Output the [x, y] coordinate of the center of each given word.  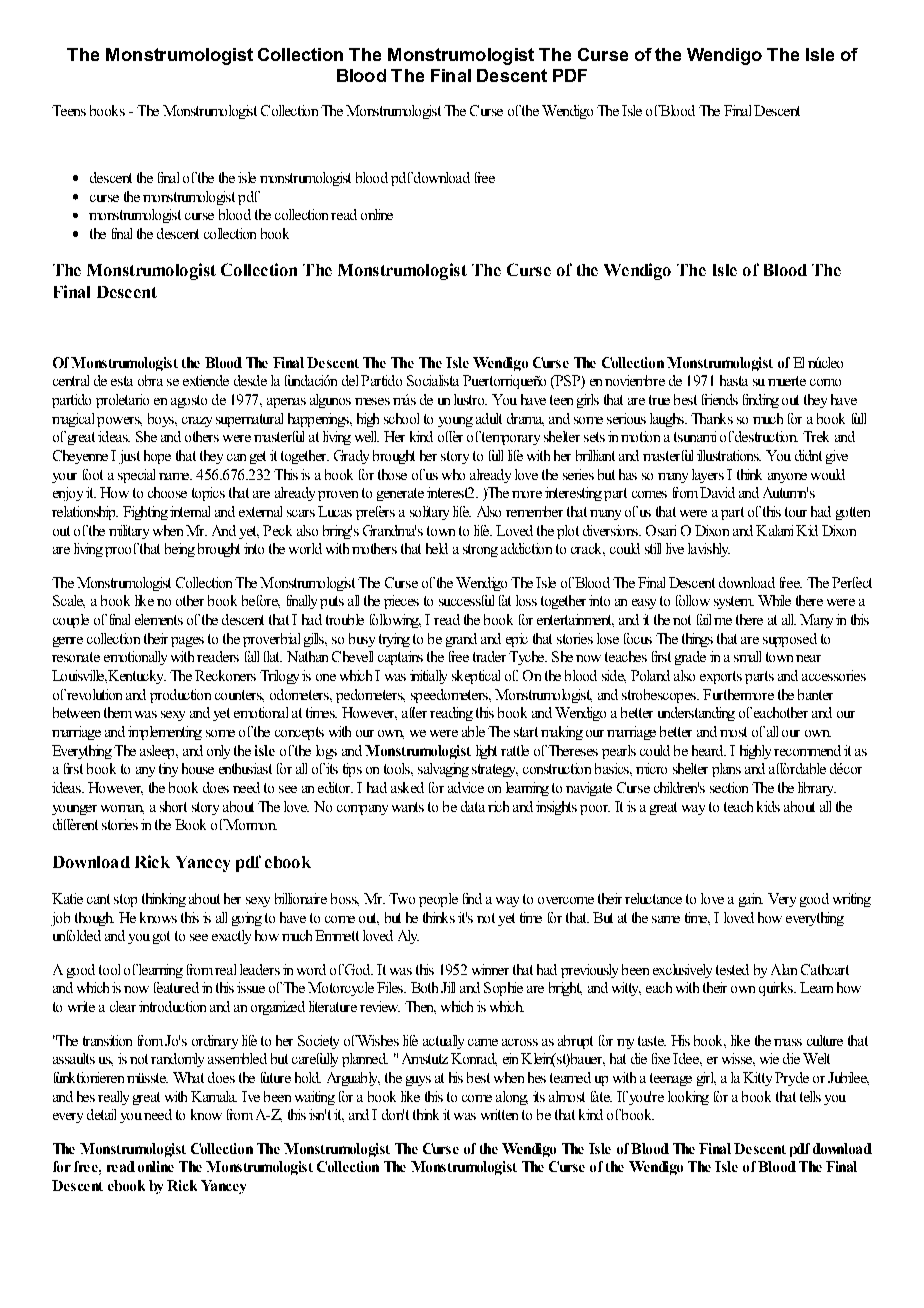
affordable [797, 768]
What [188, 1077]
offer [450, 436]
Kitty [757, 1079]
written [499, 1114]
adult [489, 418]
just [129, 457]
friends [720, 399]
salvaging [443, 770]
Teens [69, 110]
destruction [765, 436]
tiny [168, 770]
